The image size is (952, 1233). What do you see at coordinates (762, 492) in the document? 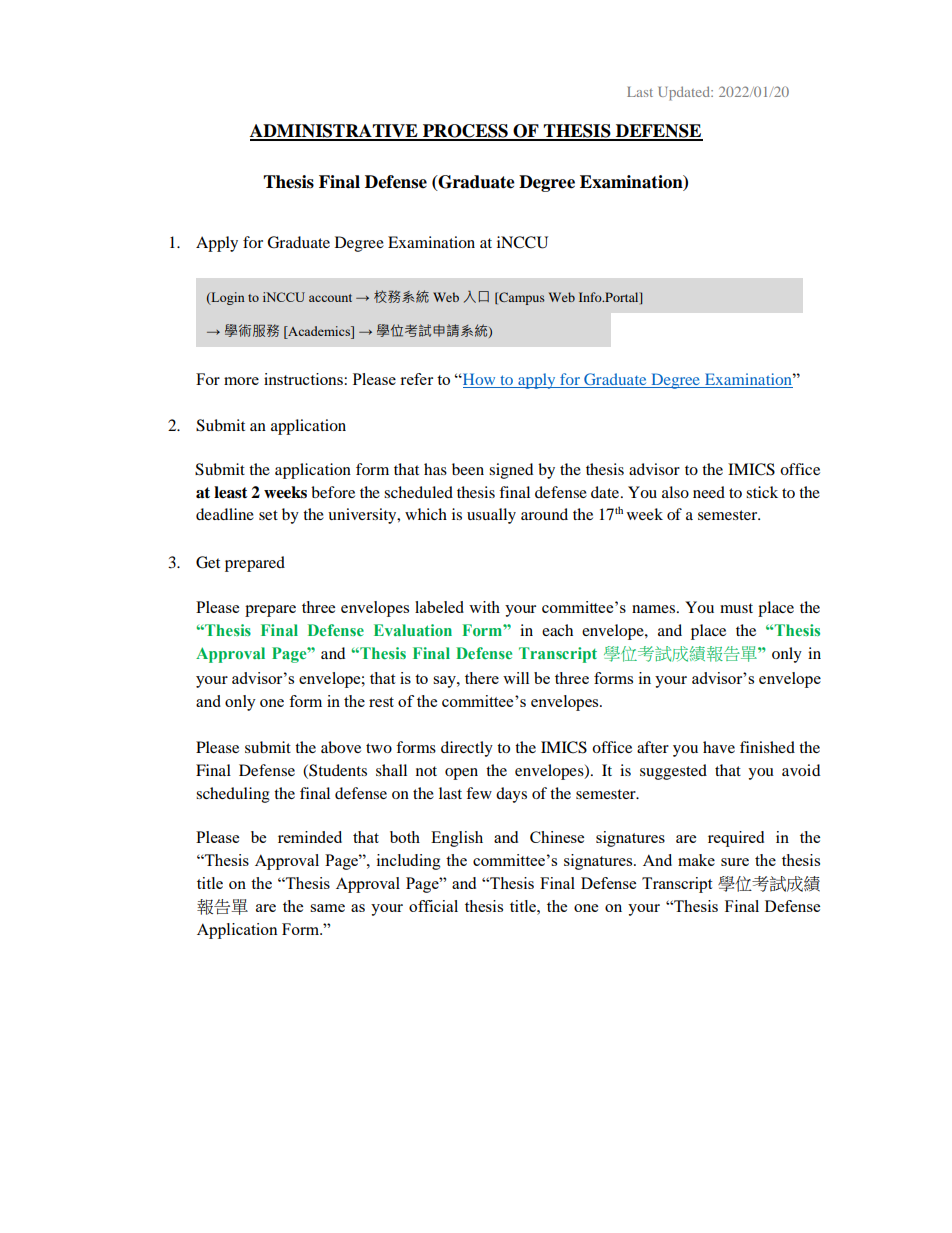
I see `stick` at bounding box center [762, 492].
